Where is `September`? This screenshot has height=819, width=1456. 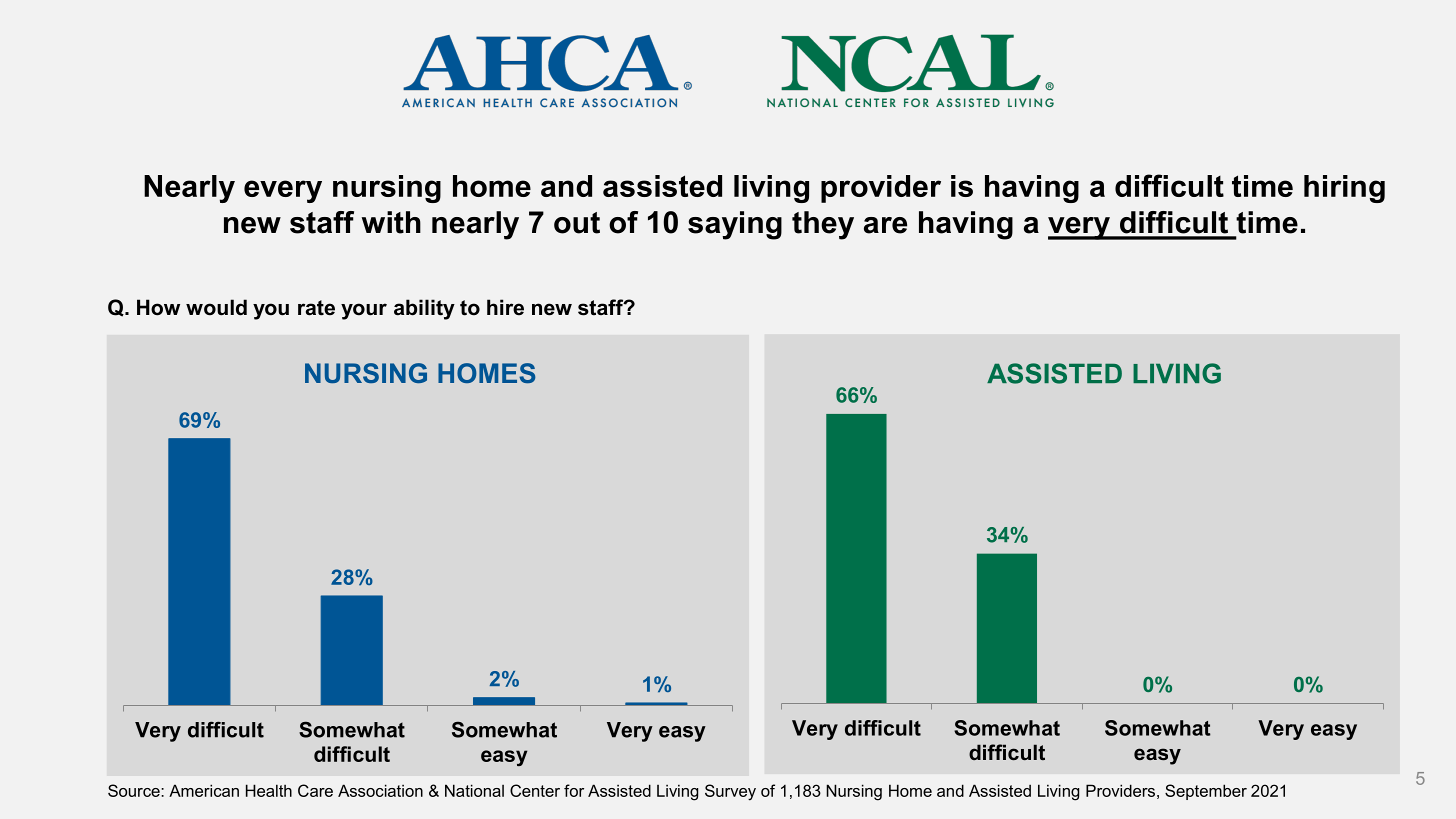
September is located at coordinates (1206, 792).
